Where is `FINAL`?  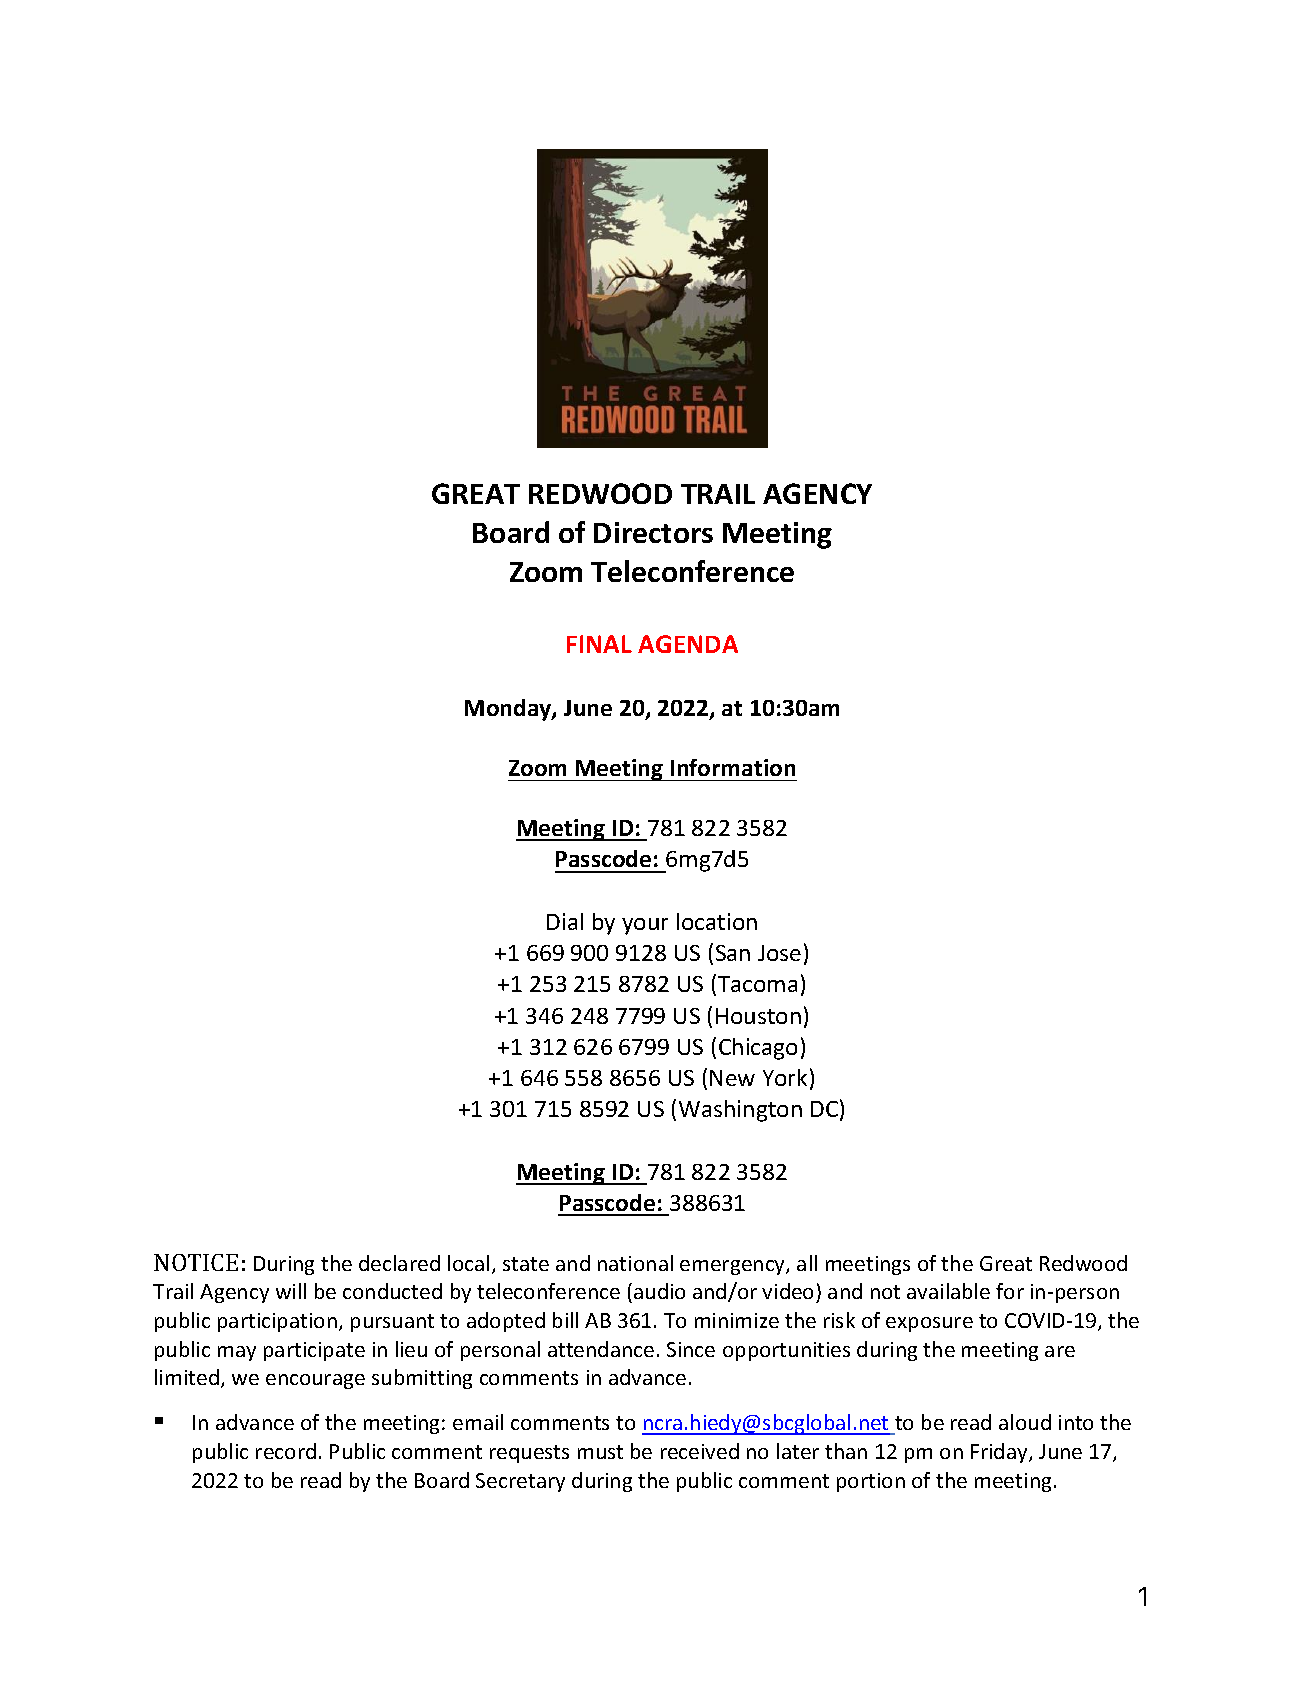 FINAL is located at coordinates (599, 644).
